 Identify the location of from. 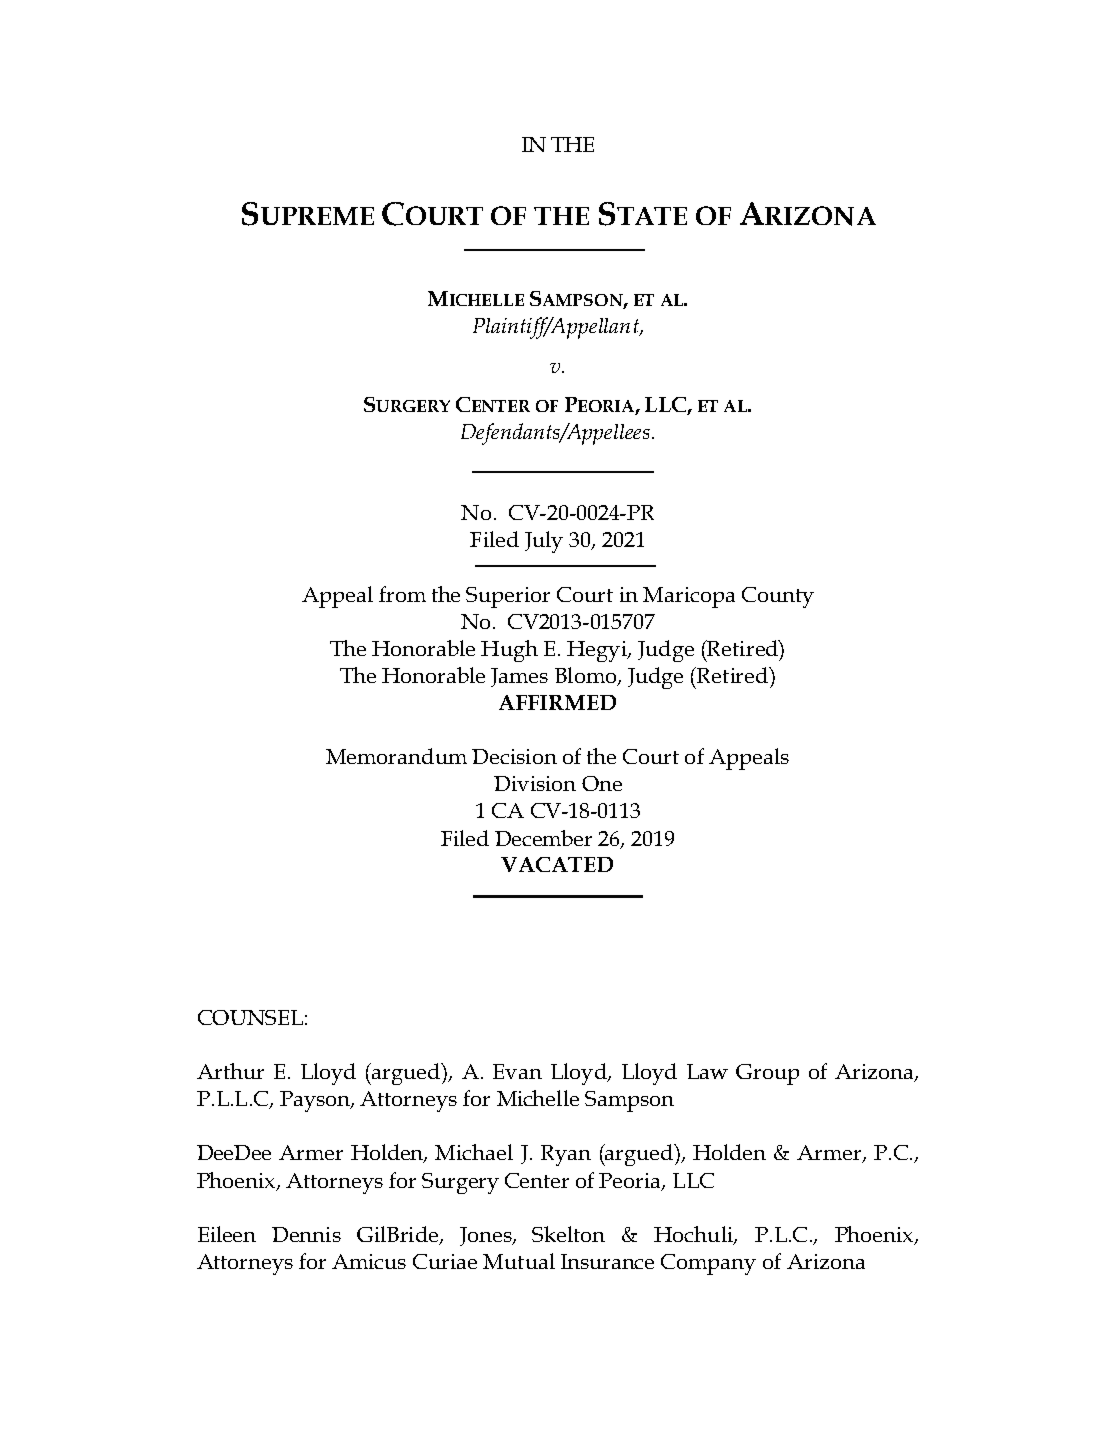
(402, 594).
